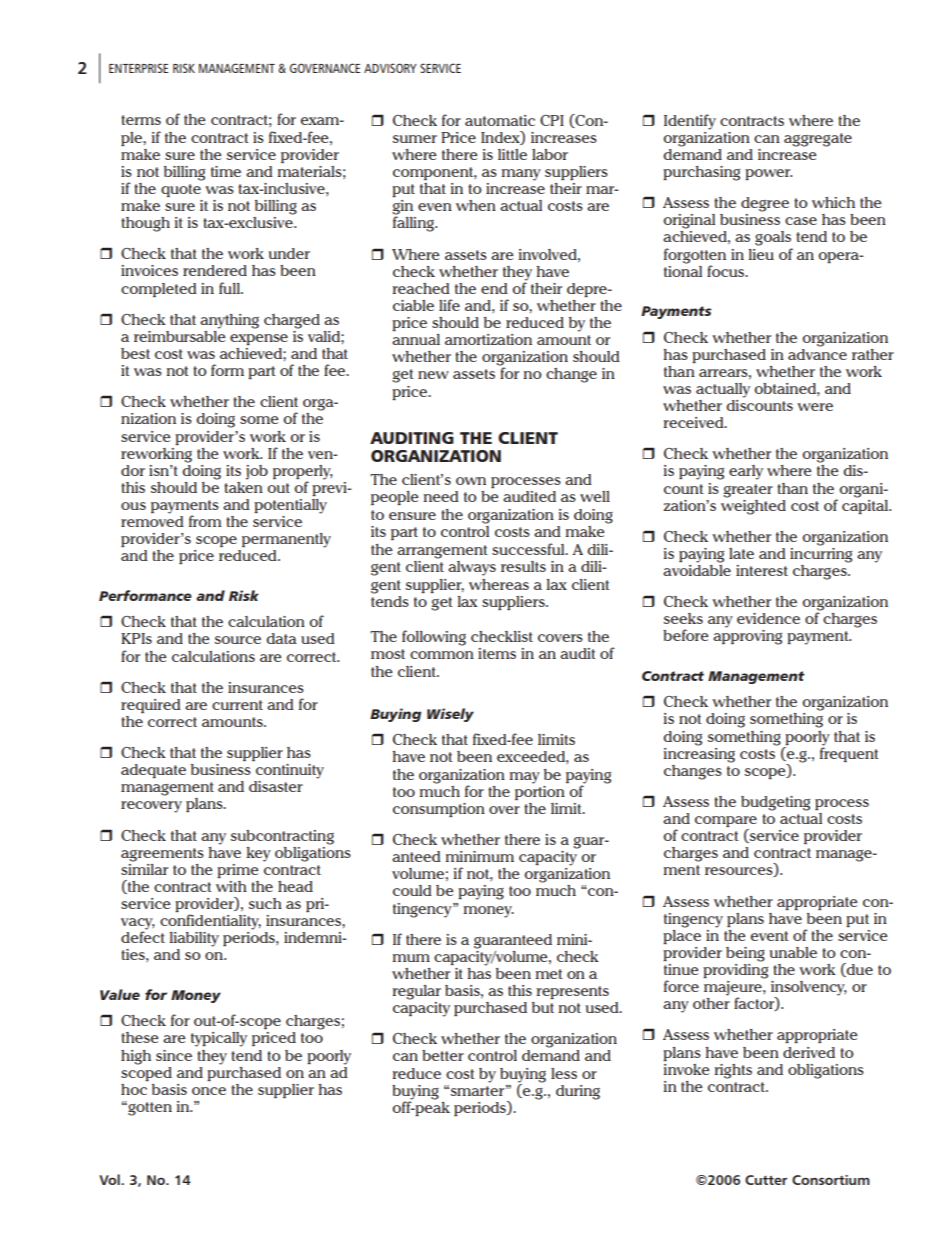 Image resolution: width=952 pixels, height=1233 pixels. What do you see at coordinates (237, 705) in the screenshot?
I see `current` at bounding box center [237, 705].
